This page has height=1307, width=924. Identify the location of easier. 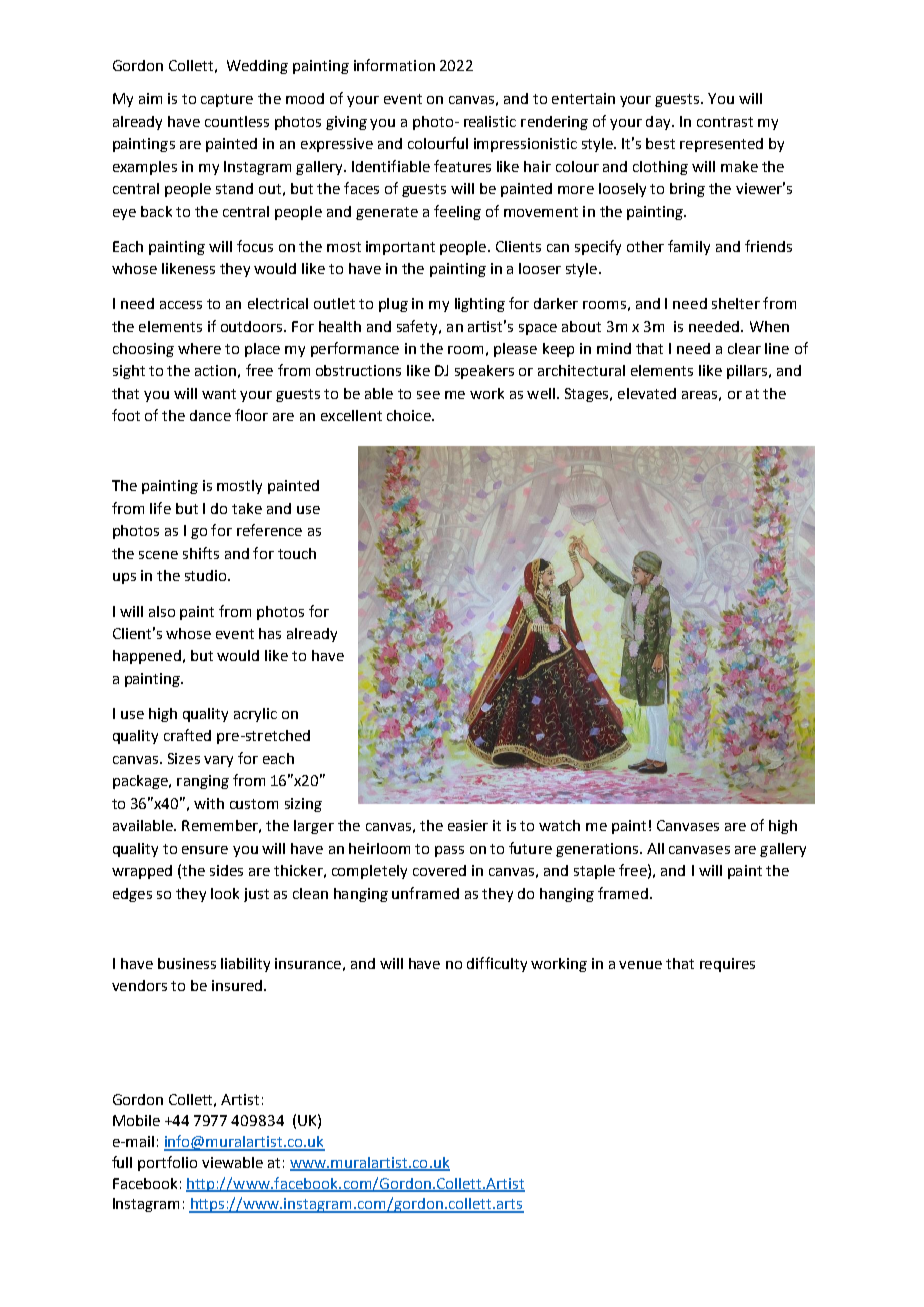
(468, 825).
